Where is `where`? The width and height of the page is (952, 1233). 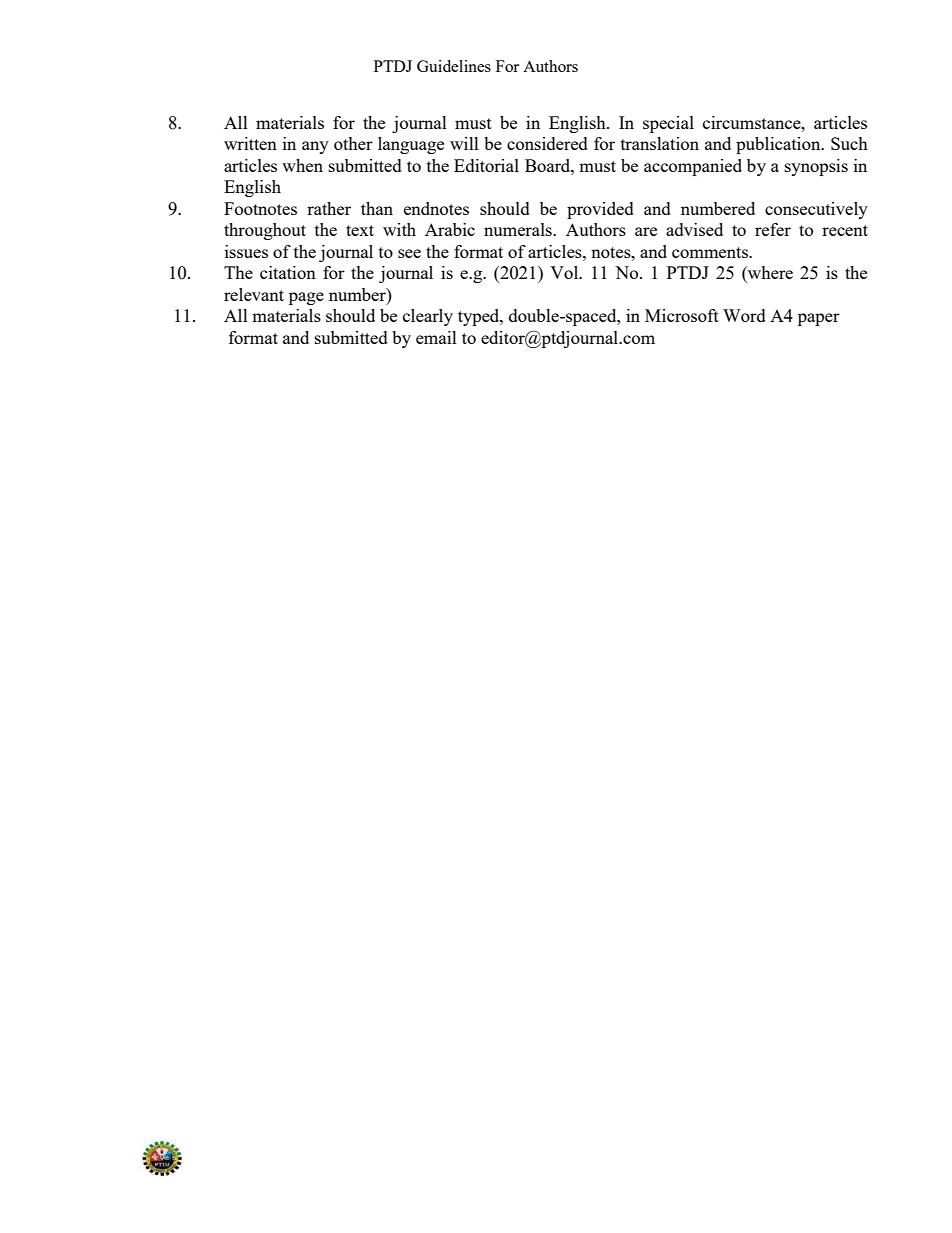 where is located at coordinates (769, 274).
